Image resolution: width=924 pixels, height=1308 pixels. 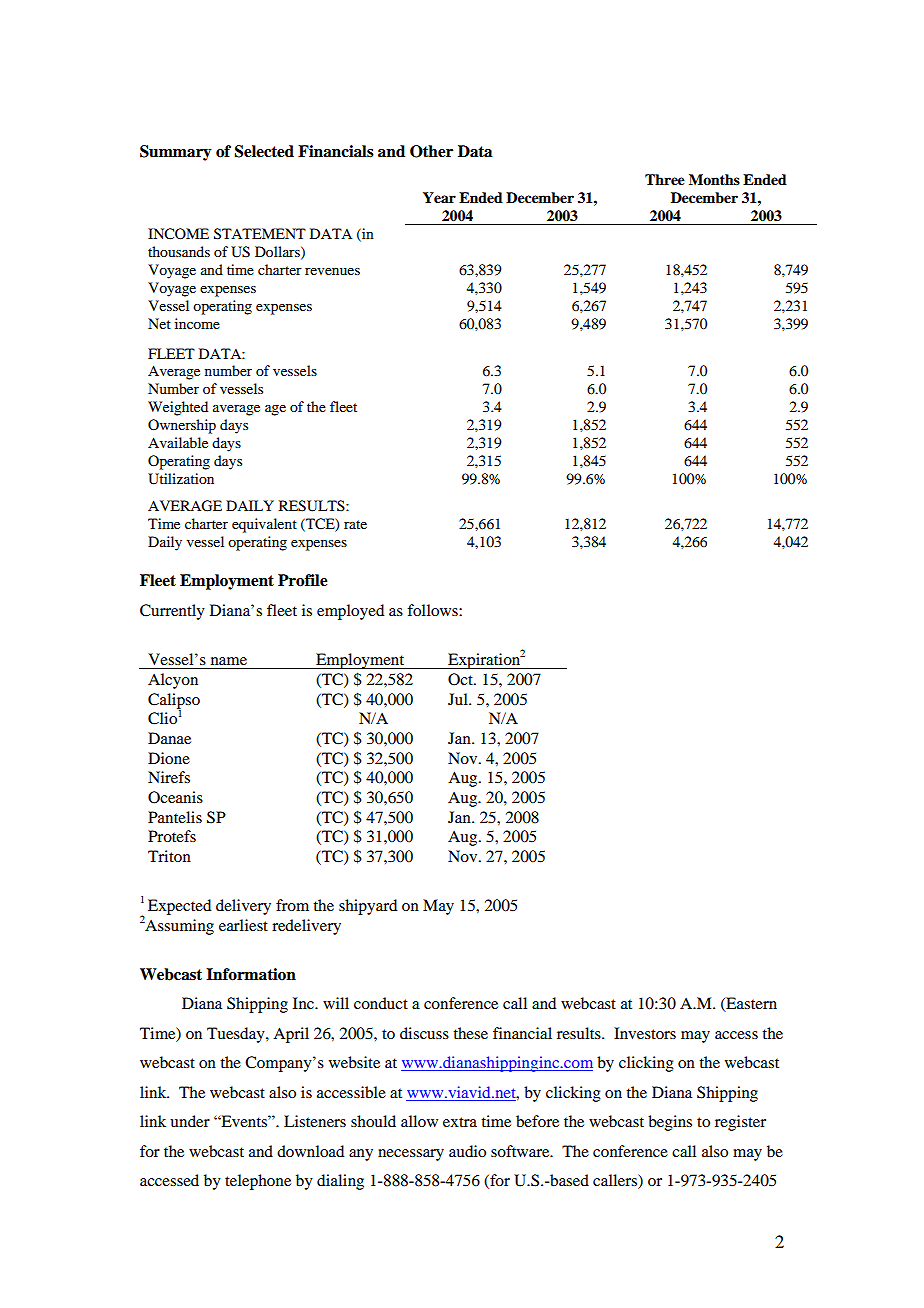 I want to click on Three, so click(x=665, y=180).
